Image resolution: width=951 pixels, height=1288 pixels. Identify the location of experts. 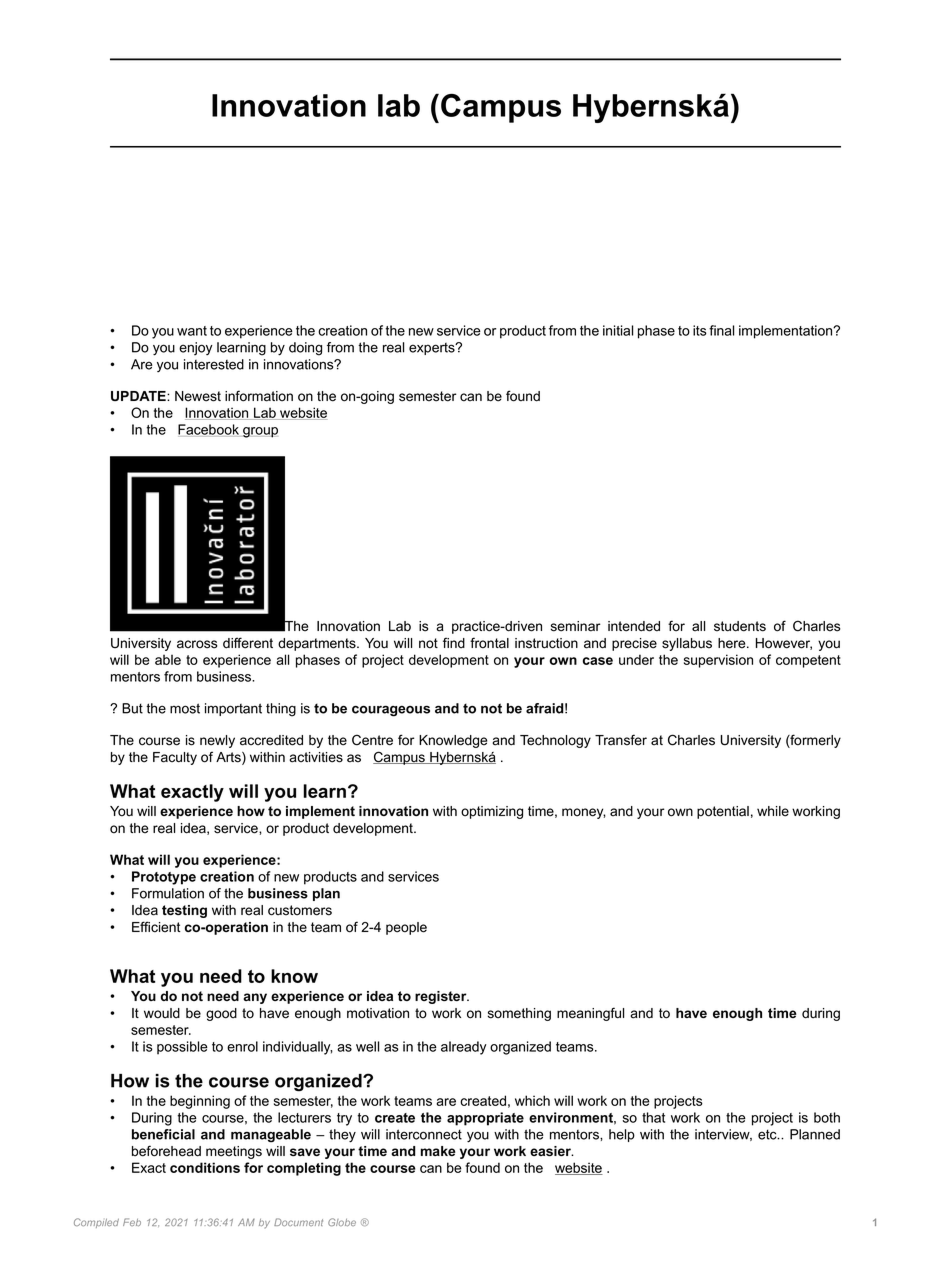
(433, 349).
